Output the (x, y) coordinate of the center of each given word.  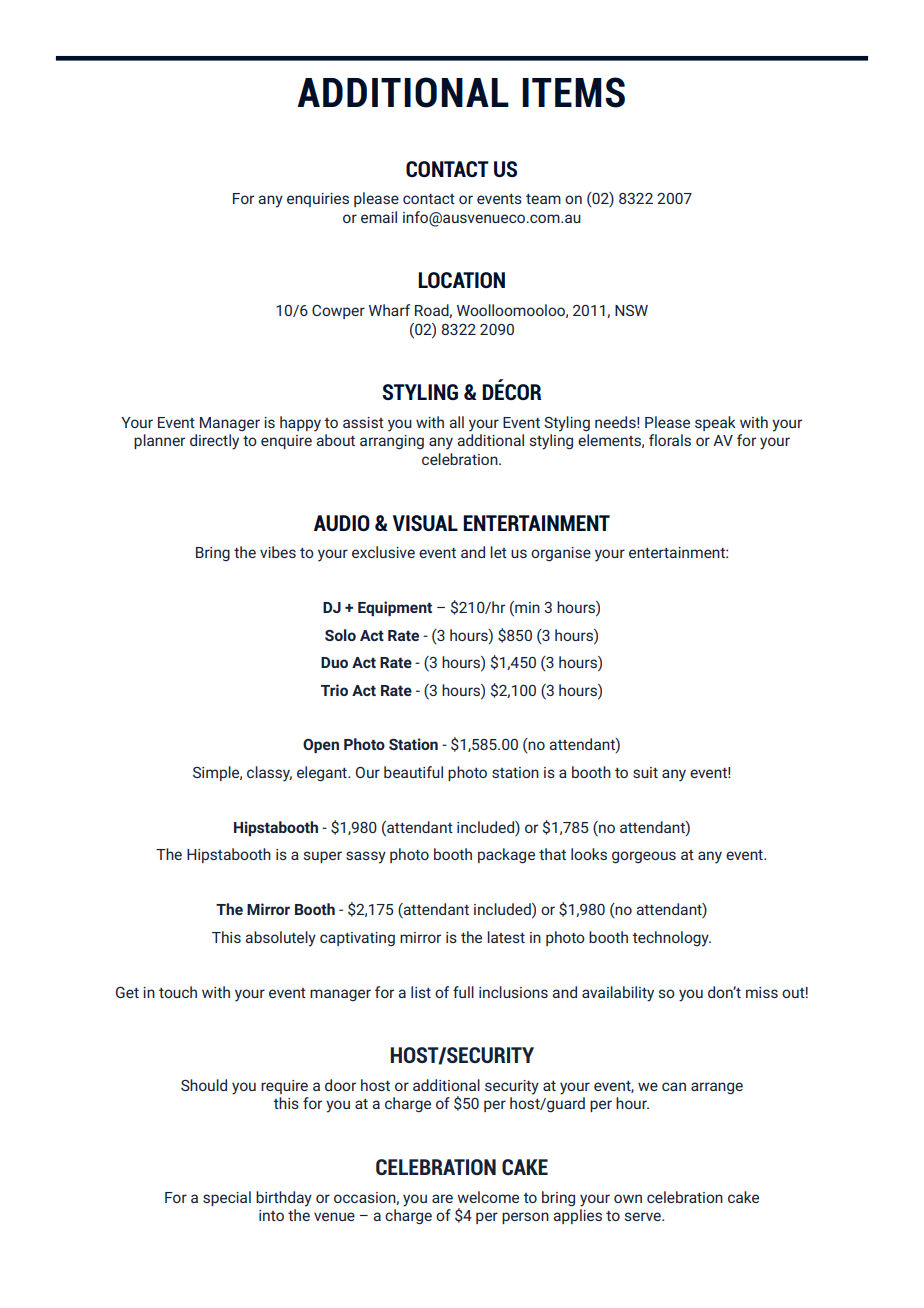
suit (645, 772)
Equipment (395, 608)
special (227, 1198)
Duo (334, 662)
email (379, 217)
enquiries (318, 200)
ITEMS (573, 92)
